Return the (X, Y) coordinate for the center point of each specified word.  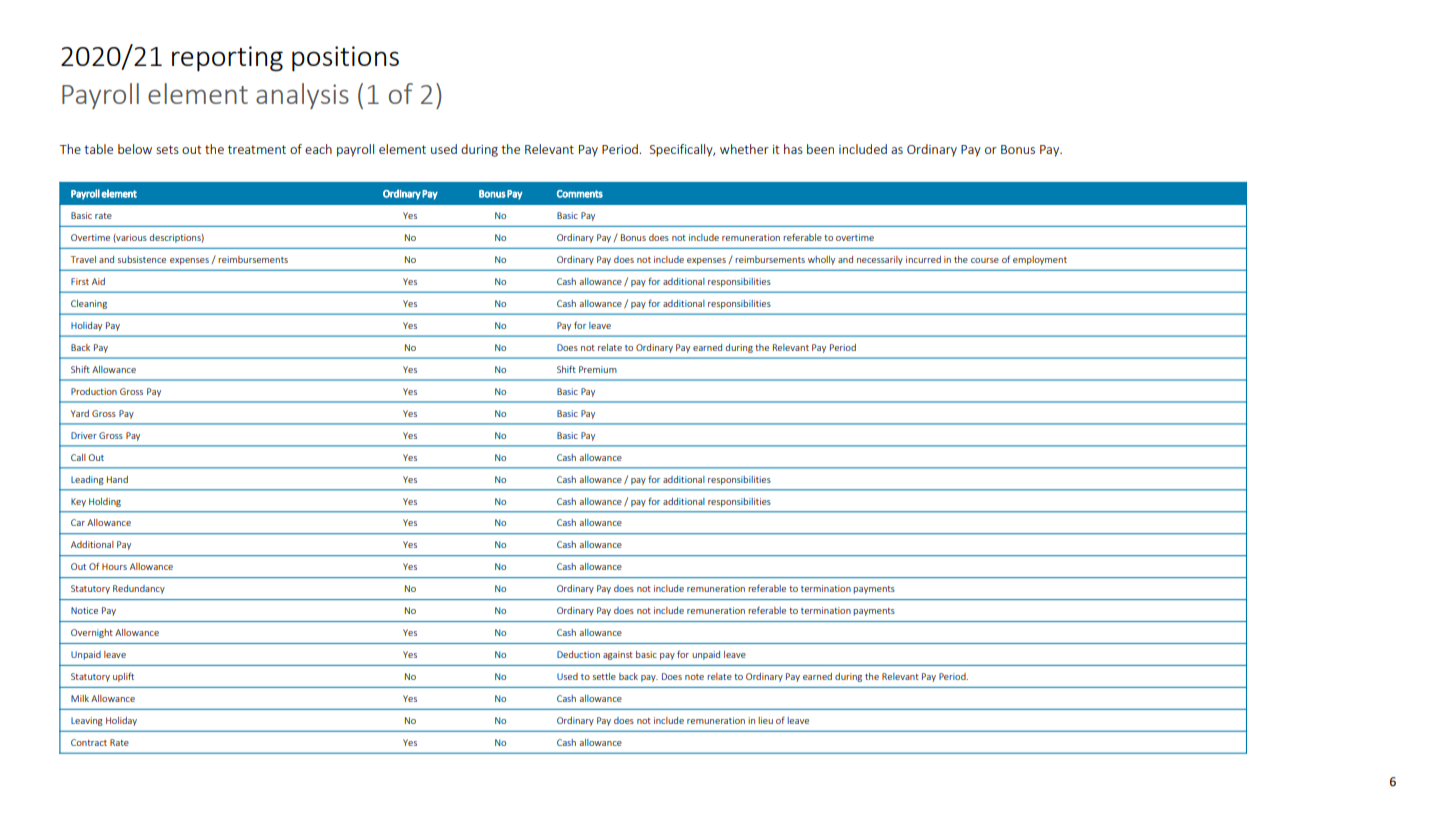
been (820, 149)
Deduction (578, 654)
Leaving (87, 721)
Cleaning (89, 304)
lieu (765, 720)
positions (345, 59)
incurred (923, 259)
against (618, 655)
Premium (598, 369)
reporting (227, 59)
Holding (105, 502)
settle (604, 676)
